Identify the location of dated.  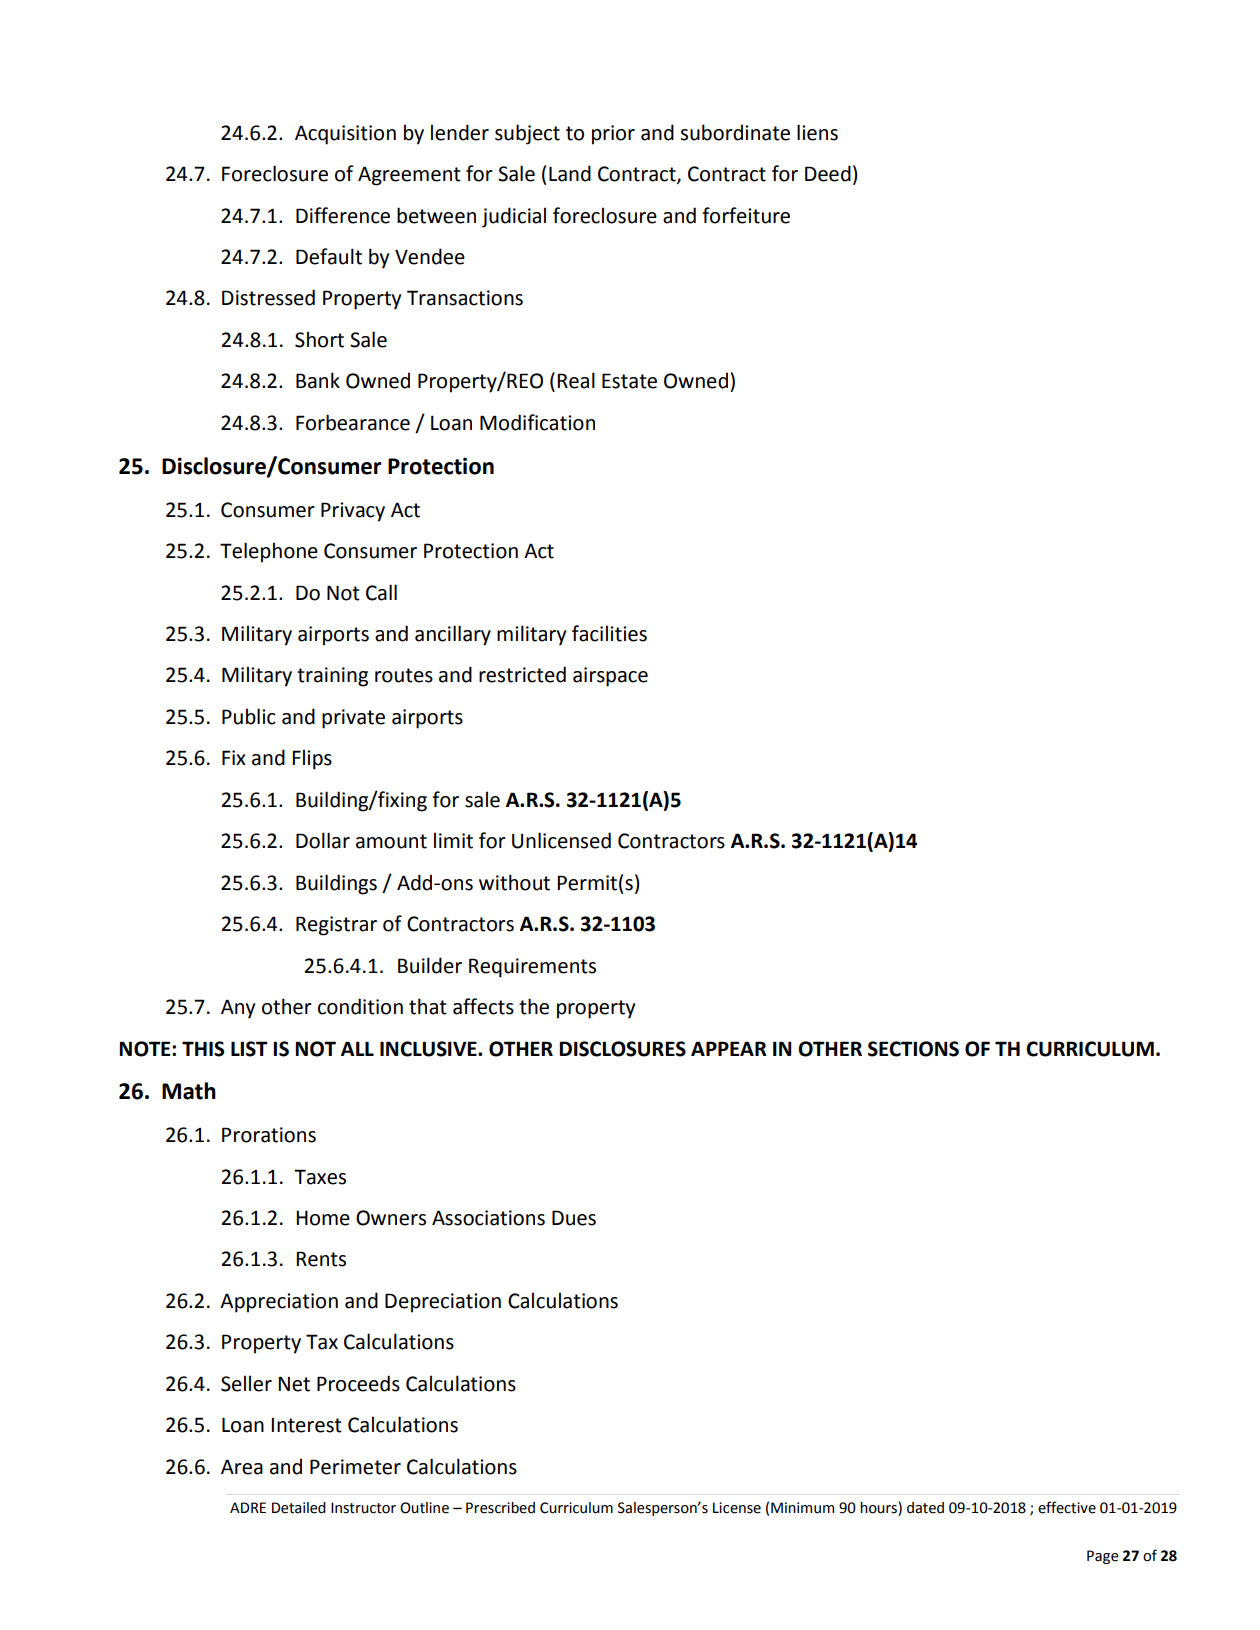
(925, 1508).
